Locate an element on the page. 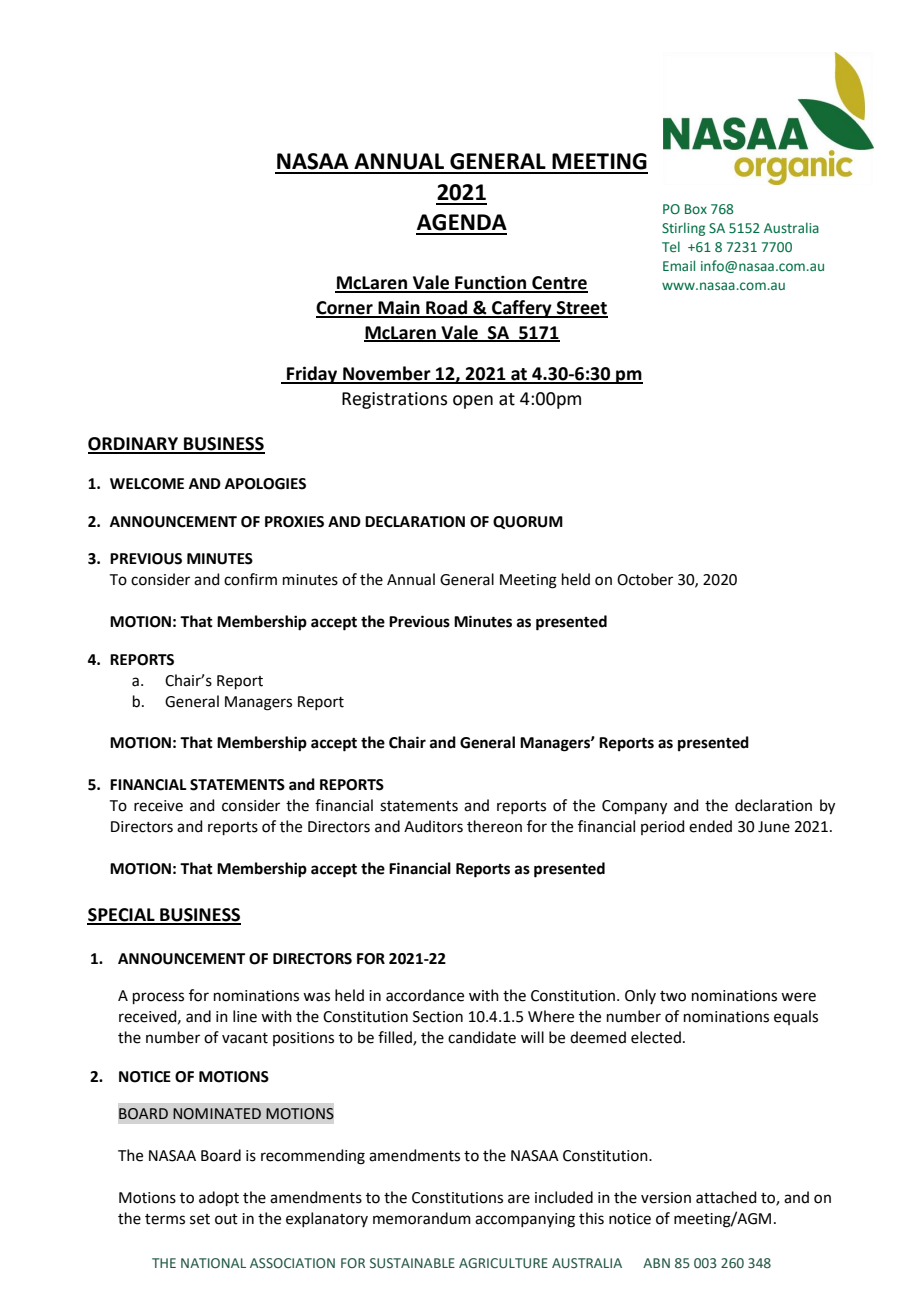 The height and width of the image is (1308, 924). Function is located at coordinates (491, 283).
